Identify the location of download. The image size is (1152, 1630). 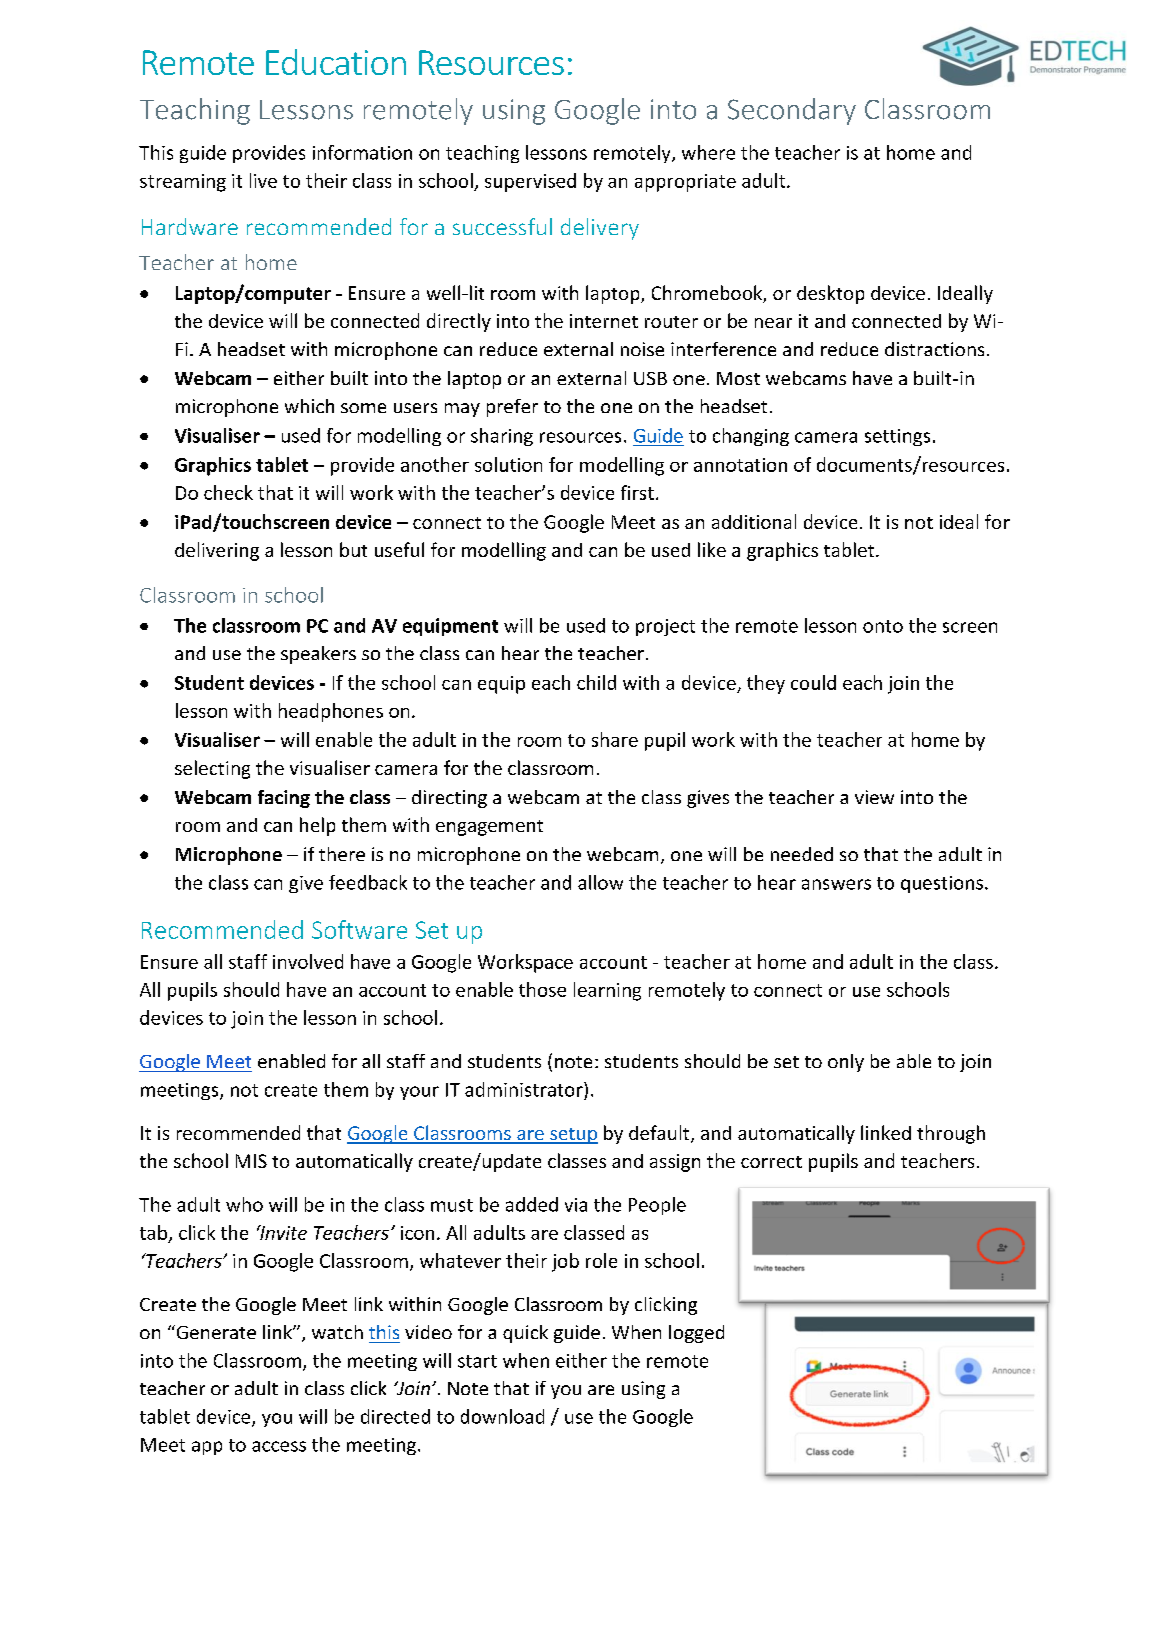
(502, 1416).
